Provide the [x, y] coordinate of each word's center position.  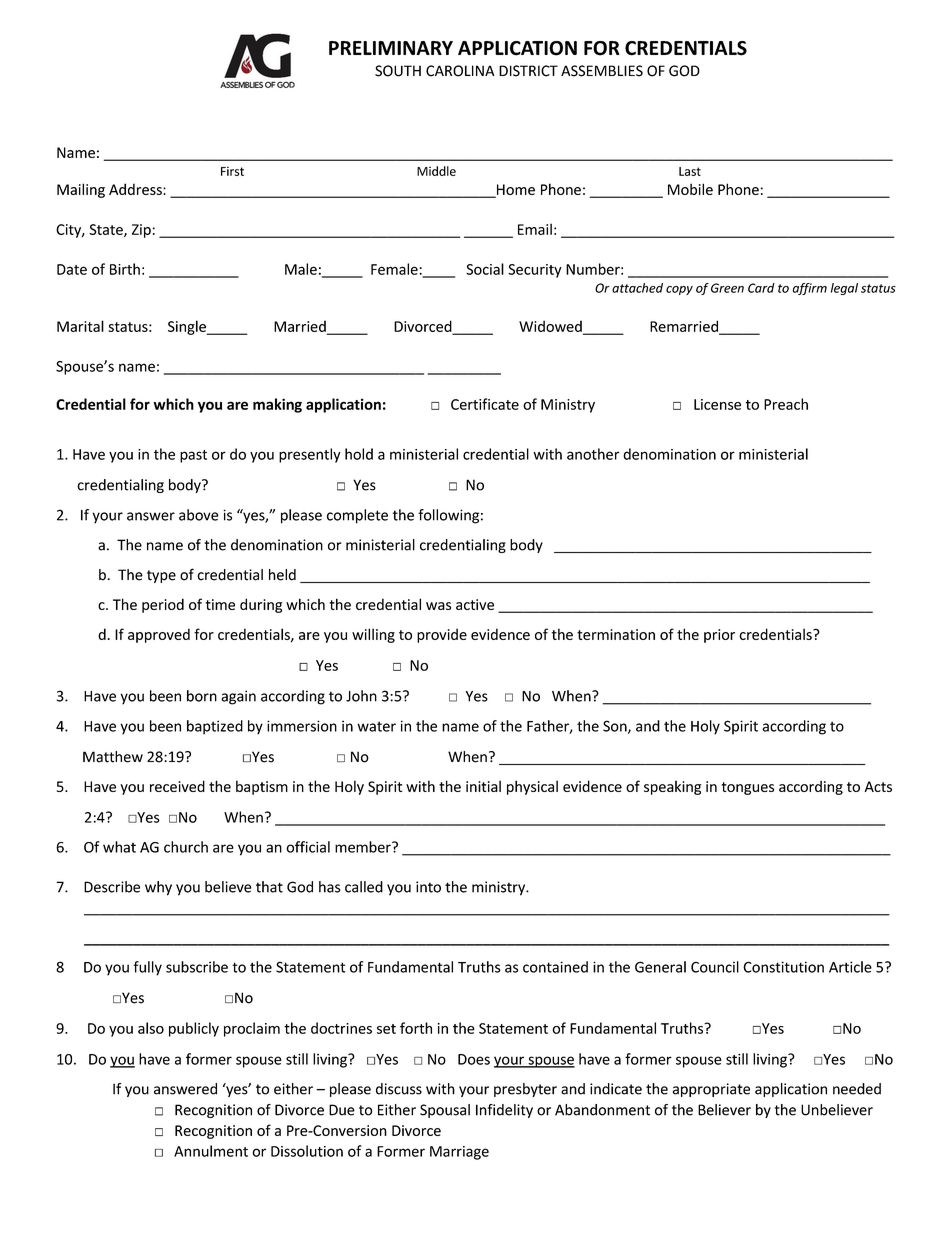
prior [719, 636]
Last [690, 171]
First [232, 171]
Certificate [485, 404]
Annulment [211, 1151]
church [186, 847]
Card [761, 288]
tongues [747, 788]
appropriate [711, 1090]
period [163, 605]
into [428, 887]
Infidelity [504, 1111]
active [475, 604]
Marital [80, 326]
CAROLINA [460, 71]
